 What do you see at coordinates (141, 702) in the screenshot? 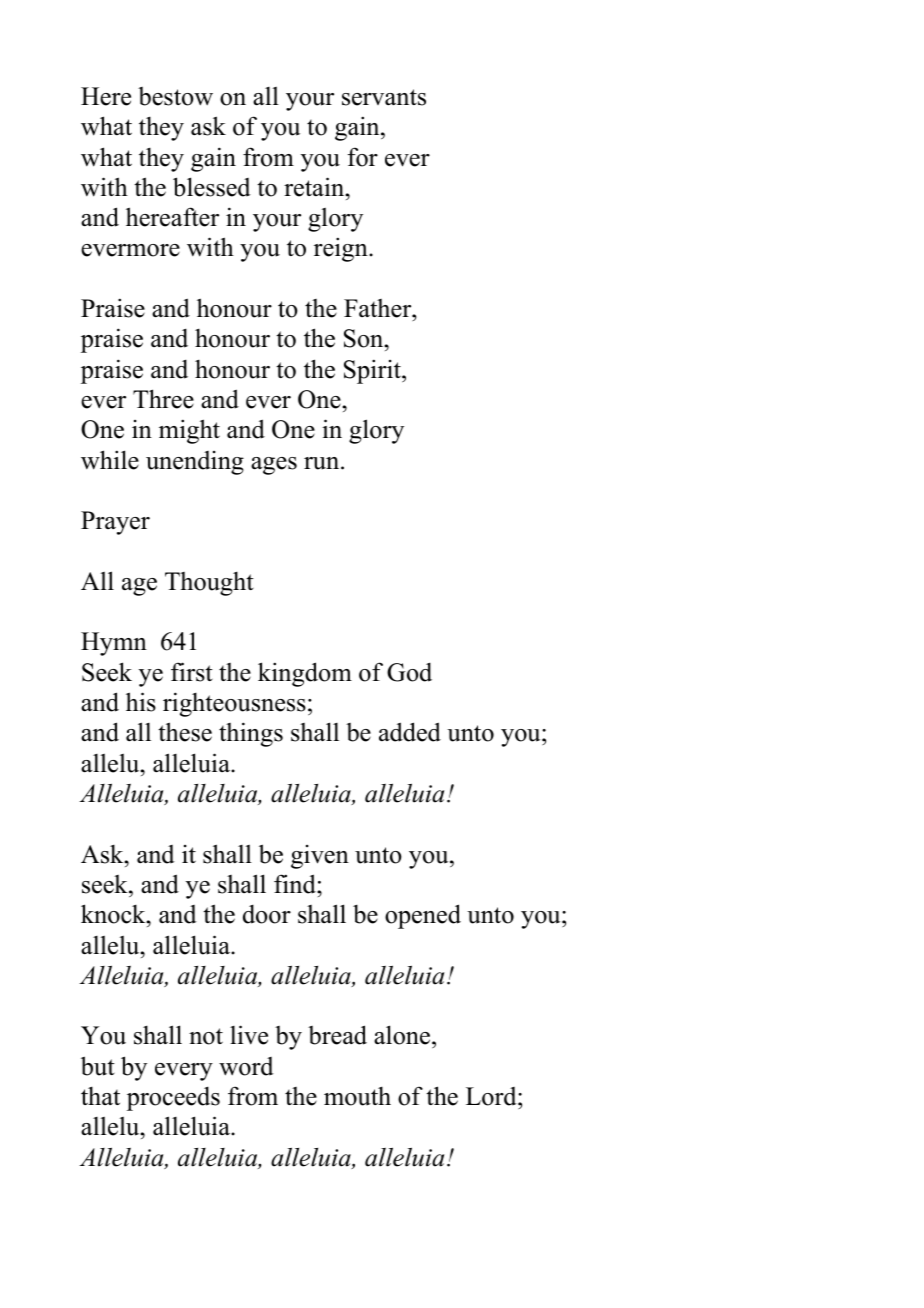
I see `his` at bounding box center [141, 702].
